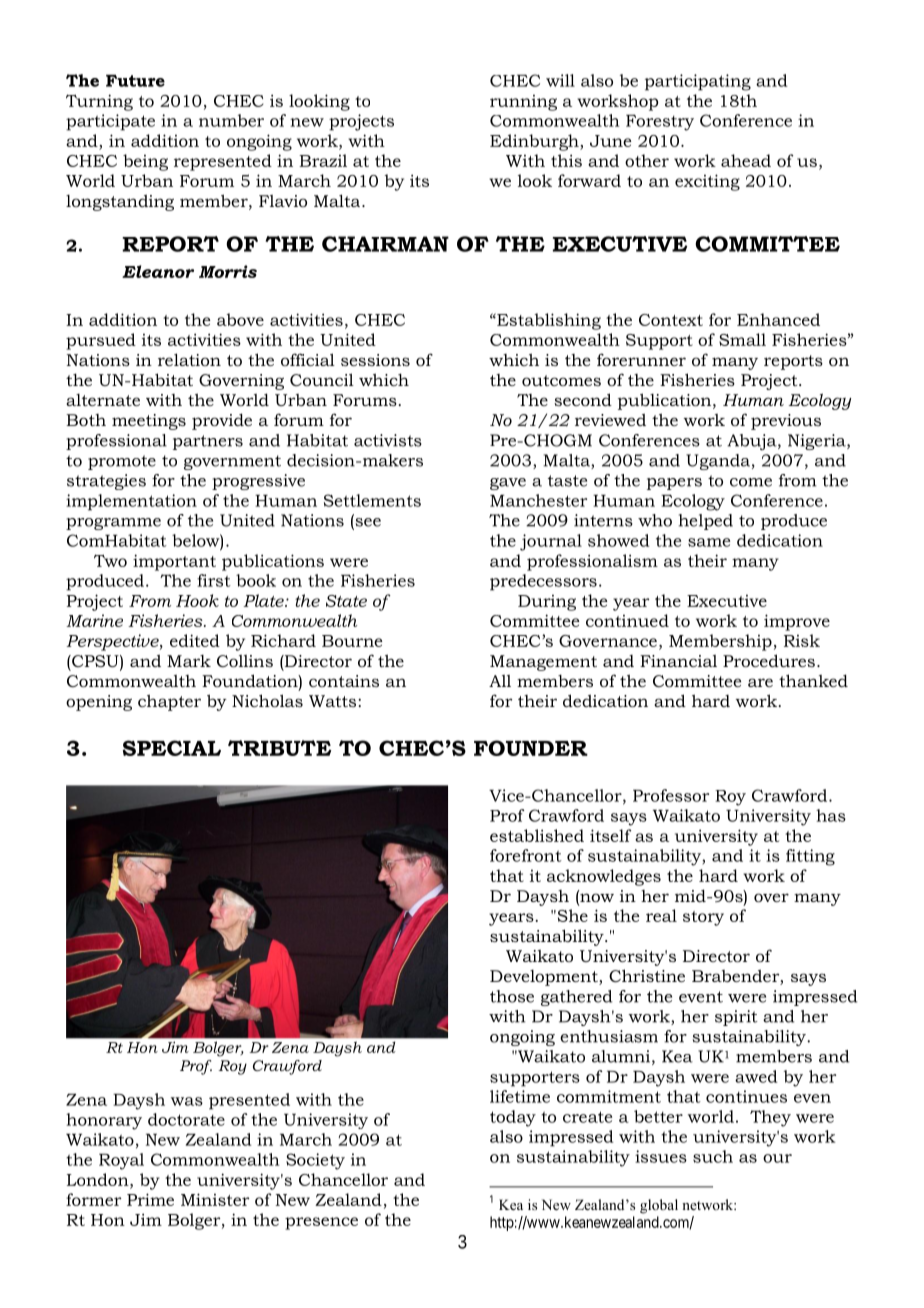  Describe the element at coordinates (746, 160) in the document. I see `ahead` at that location.
